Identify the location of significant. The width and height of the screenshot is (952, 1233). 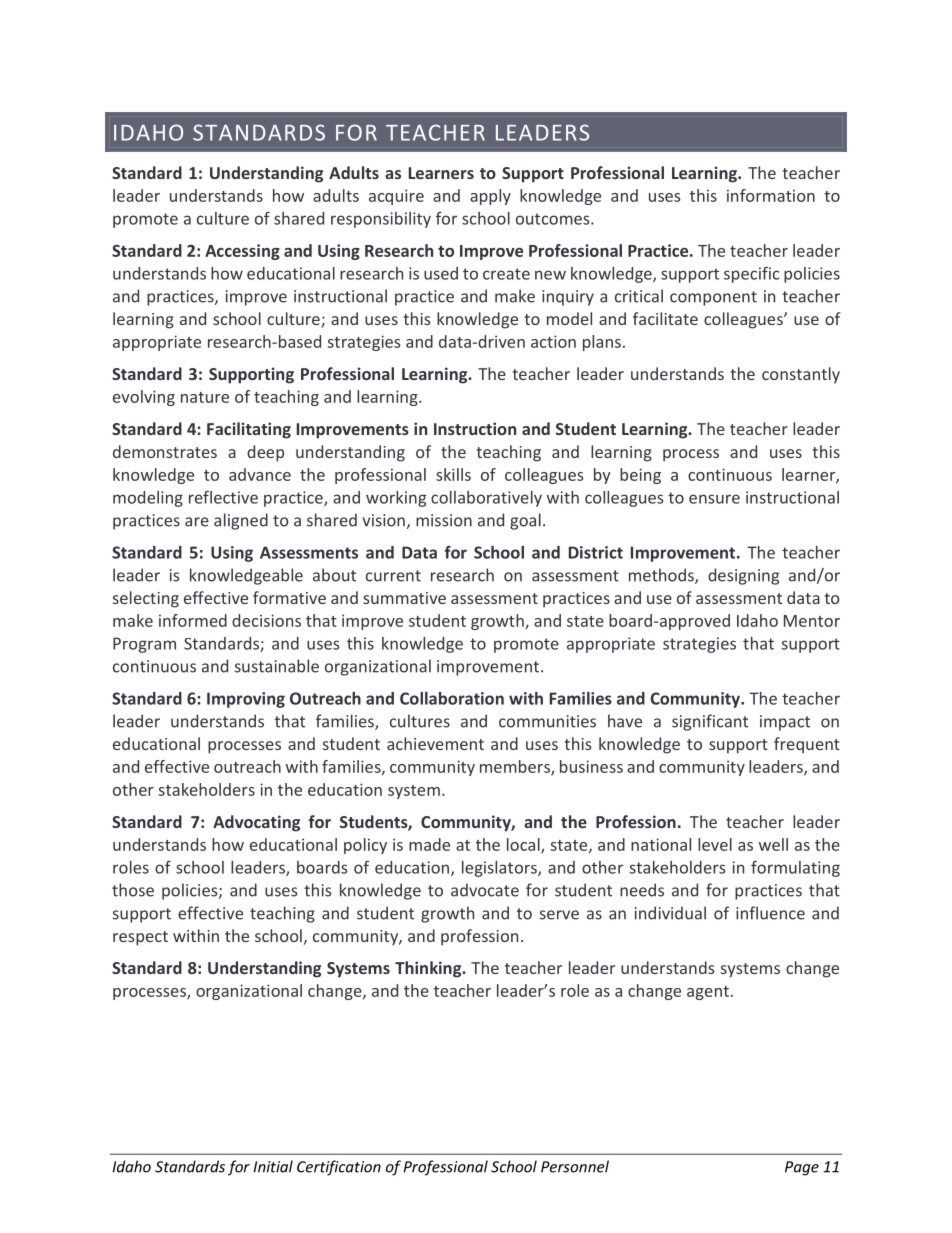
(710, 722).
